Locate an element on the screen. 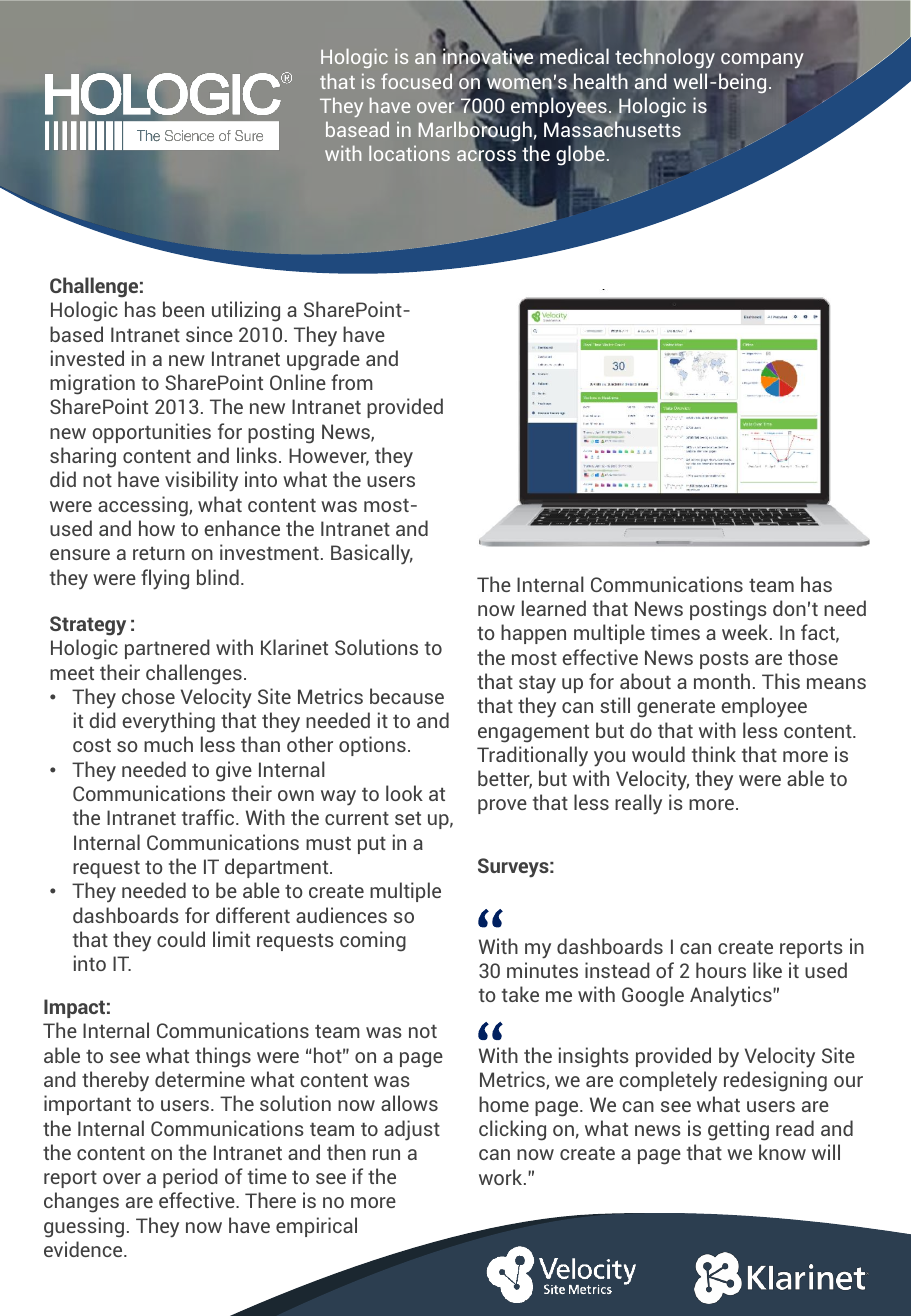 This screenshot has height=1316, width=911. period is located at coordinates (190, 1178).
